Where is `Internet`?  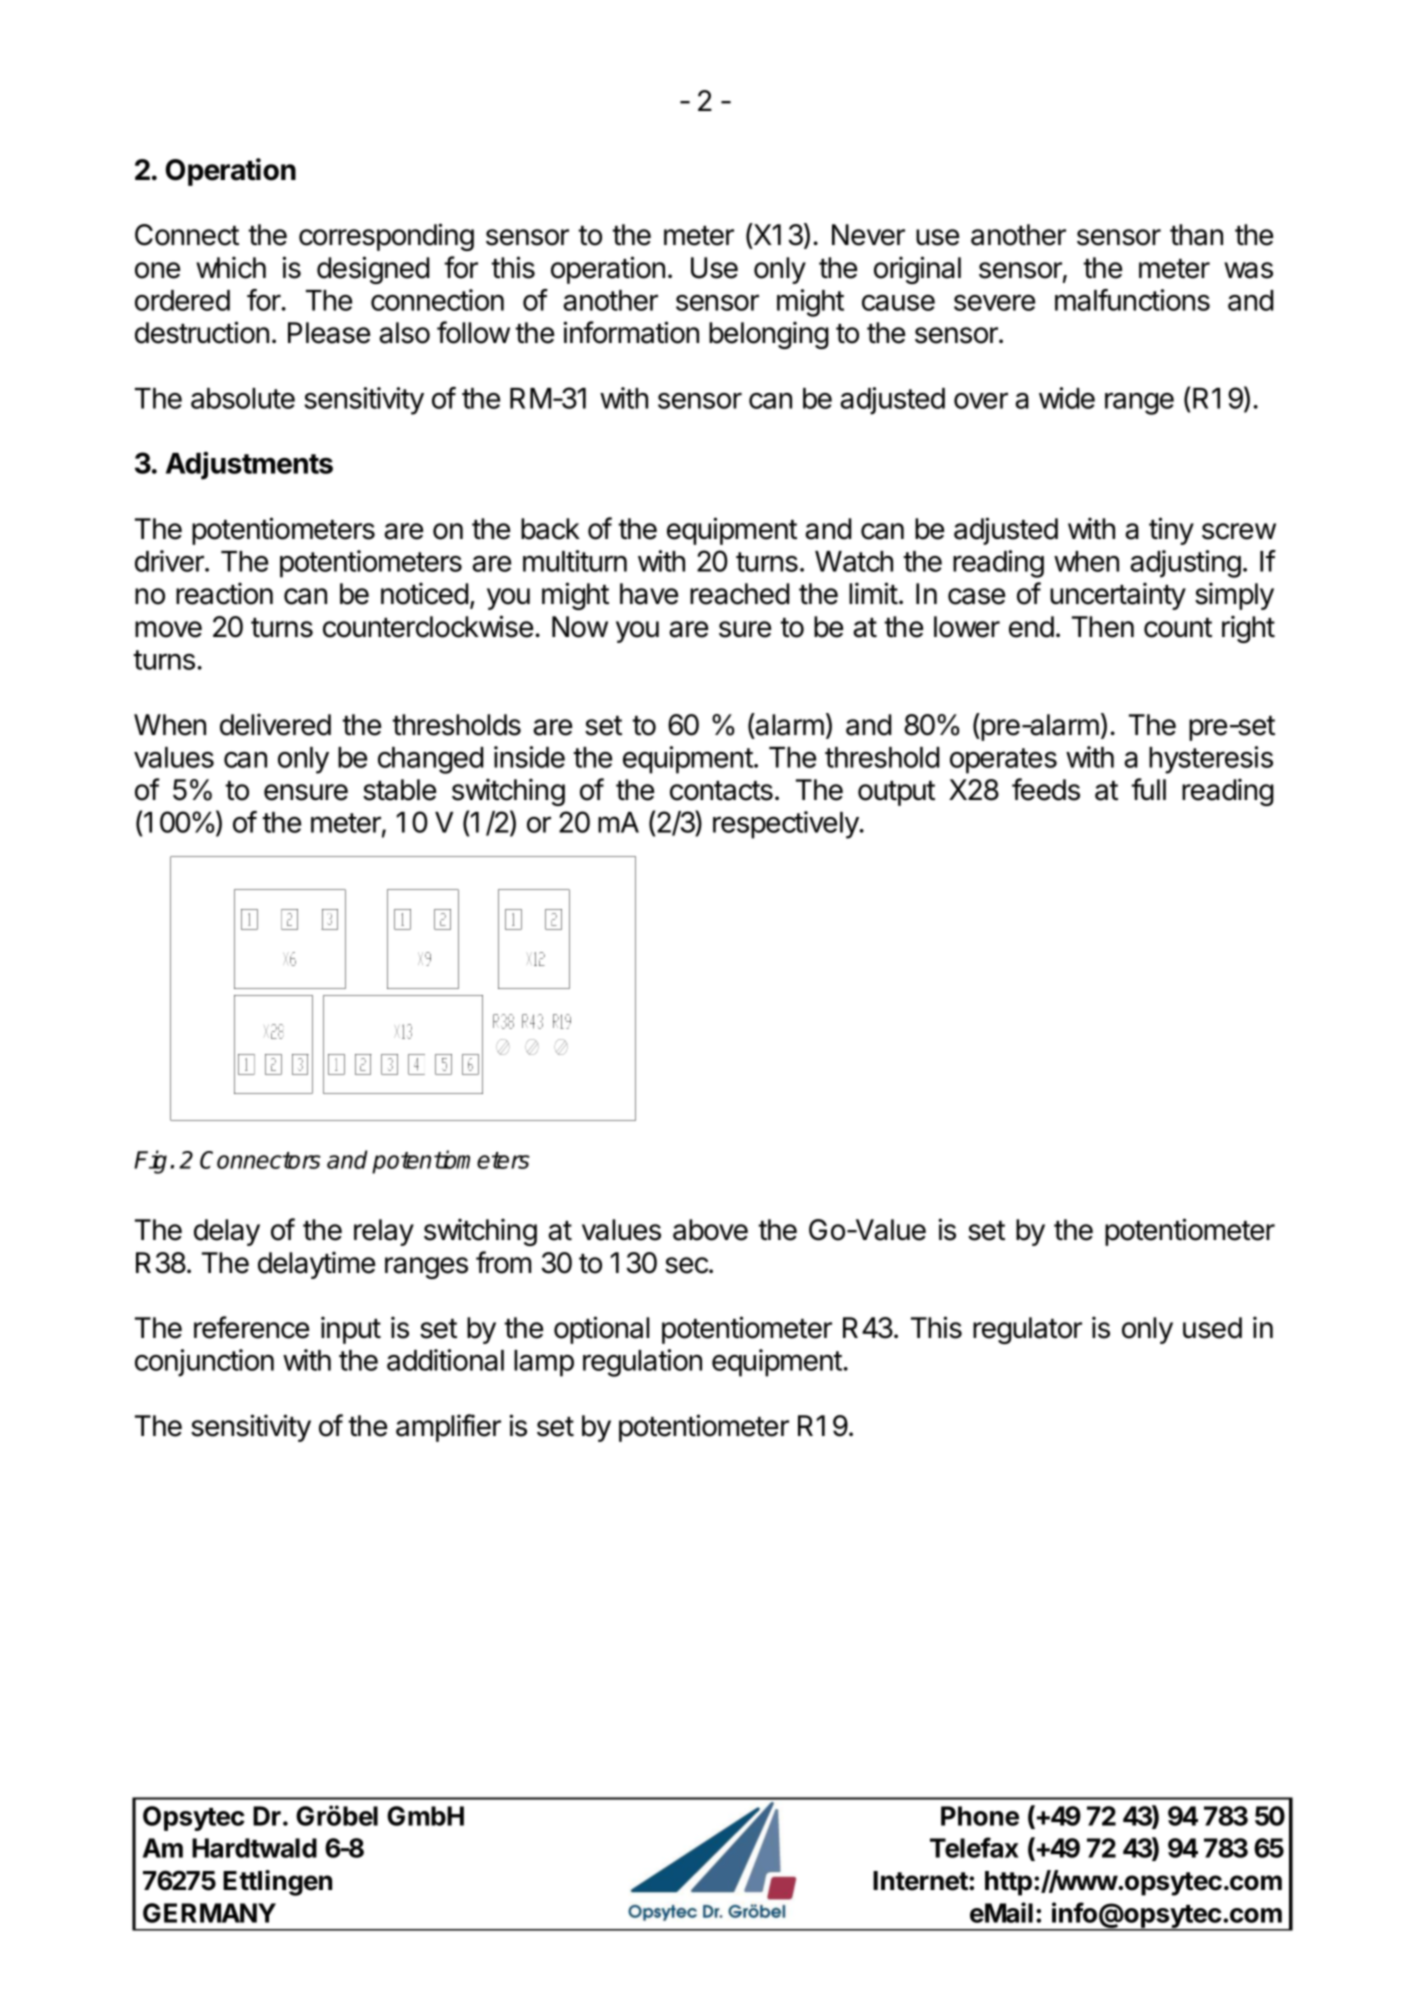
Internet is located at coordinates (921, 1881).
